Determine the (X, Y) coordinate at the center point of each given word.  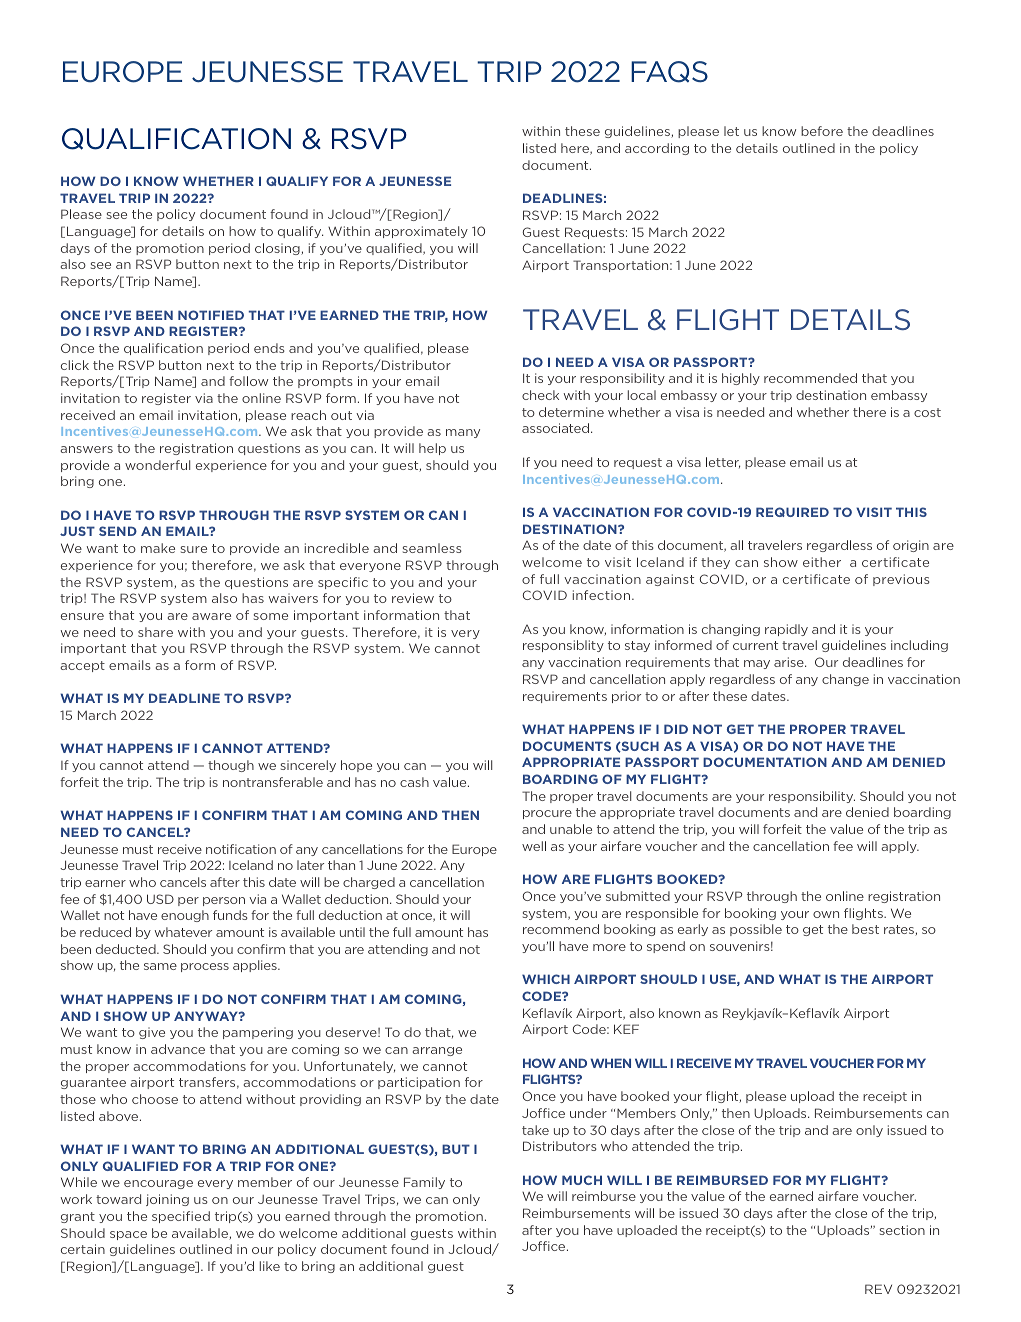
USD (160, 899)
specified (181, 1217)
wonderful (157, 465)
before (822, 131)
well (534, 846)
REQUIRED (792, 512)
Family (424, 1183)
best (865, 929)
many (463, 433)
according (657, 149)
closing (278, 249)
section (902, 1230)
